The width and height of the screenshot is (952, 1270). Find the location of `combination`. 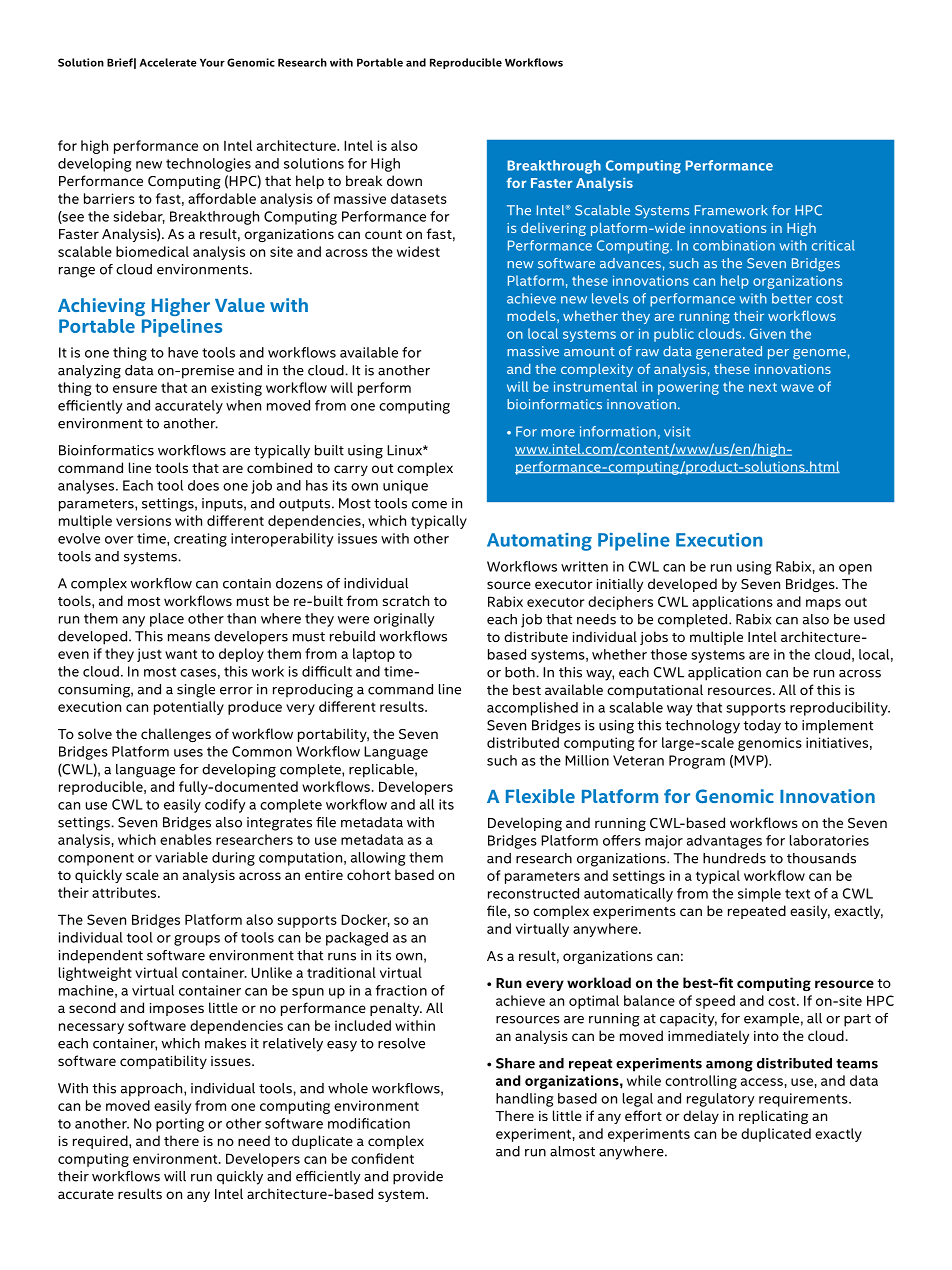

combination is located at coordinates (734, 245).
